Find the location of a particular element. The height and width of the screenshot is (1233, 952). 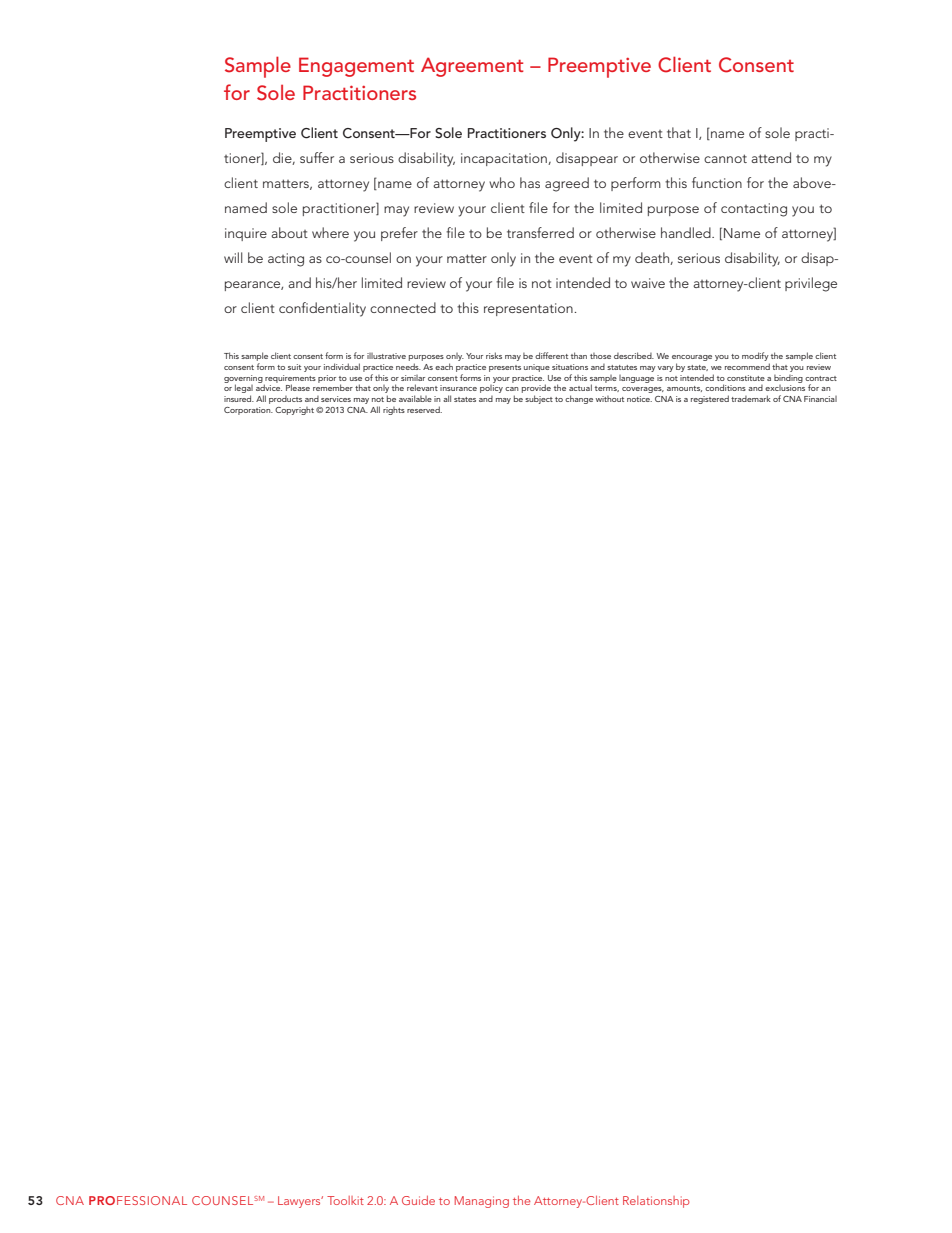

Toolkit is located at coordinates (345, 1200).
